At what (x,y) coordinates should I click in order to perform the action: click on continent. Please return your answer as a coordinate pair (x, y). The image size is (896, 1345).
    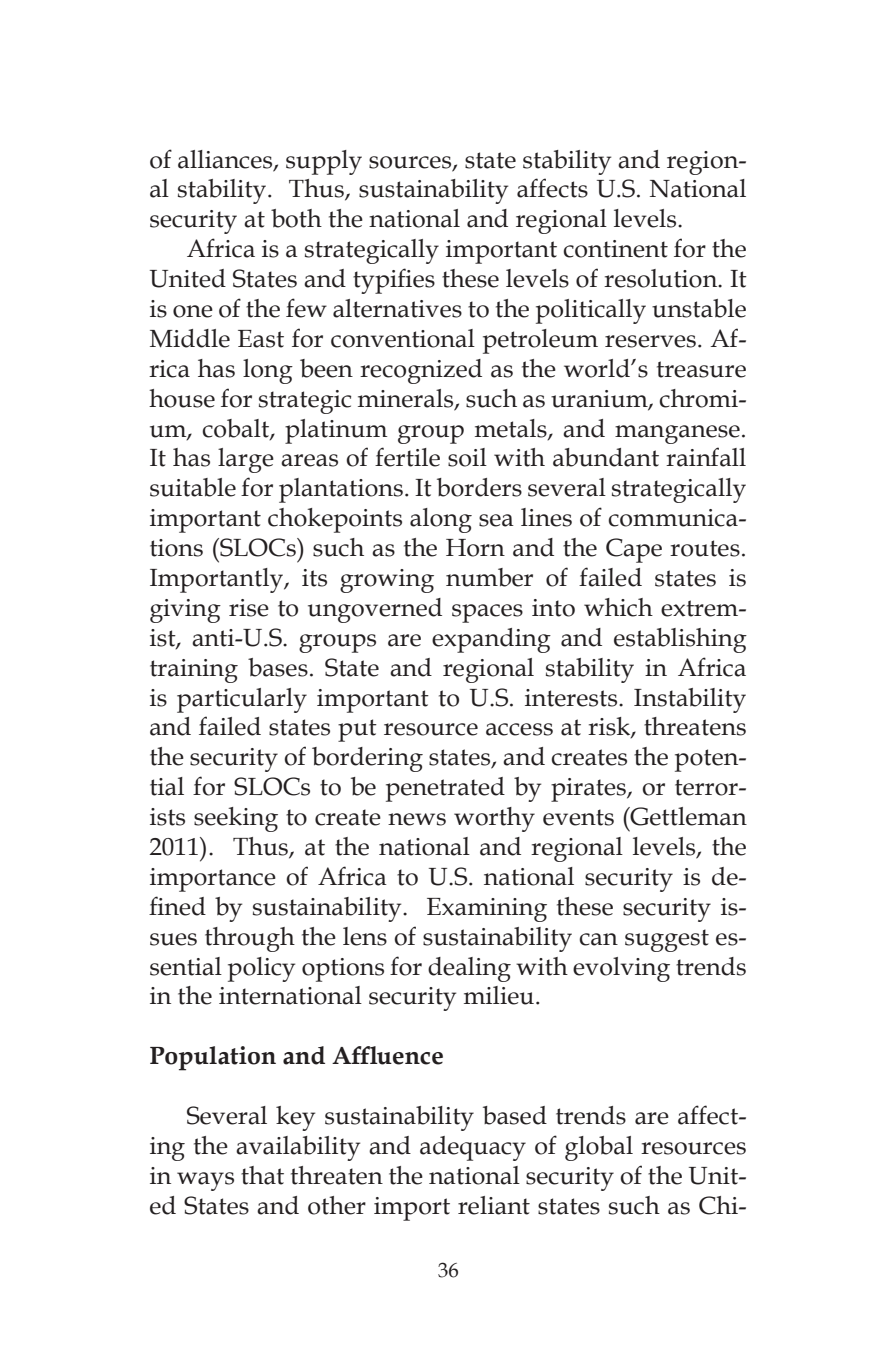
    Looking at the image, I should click on (615, 249).
